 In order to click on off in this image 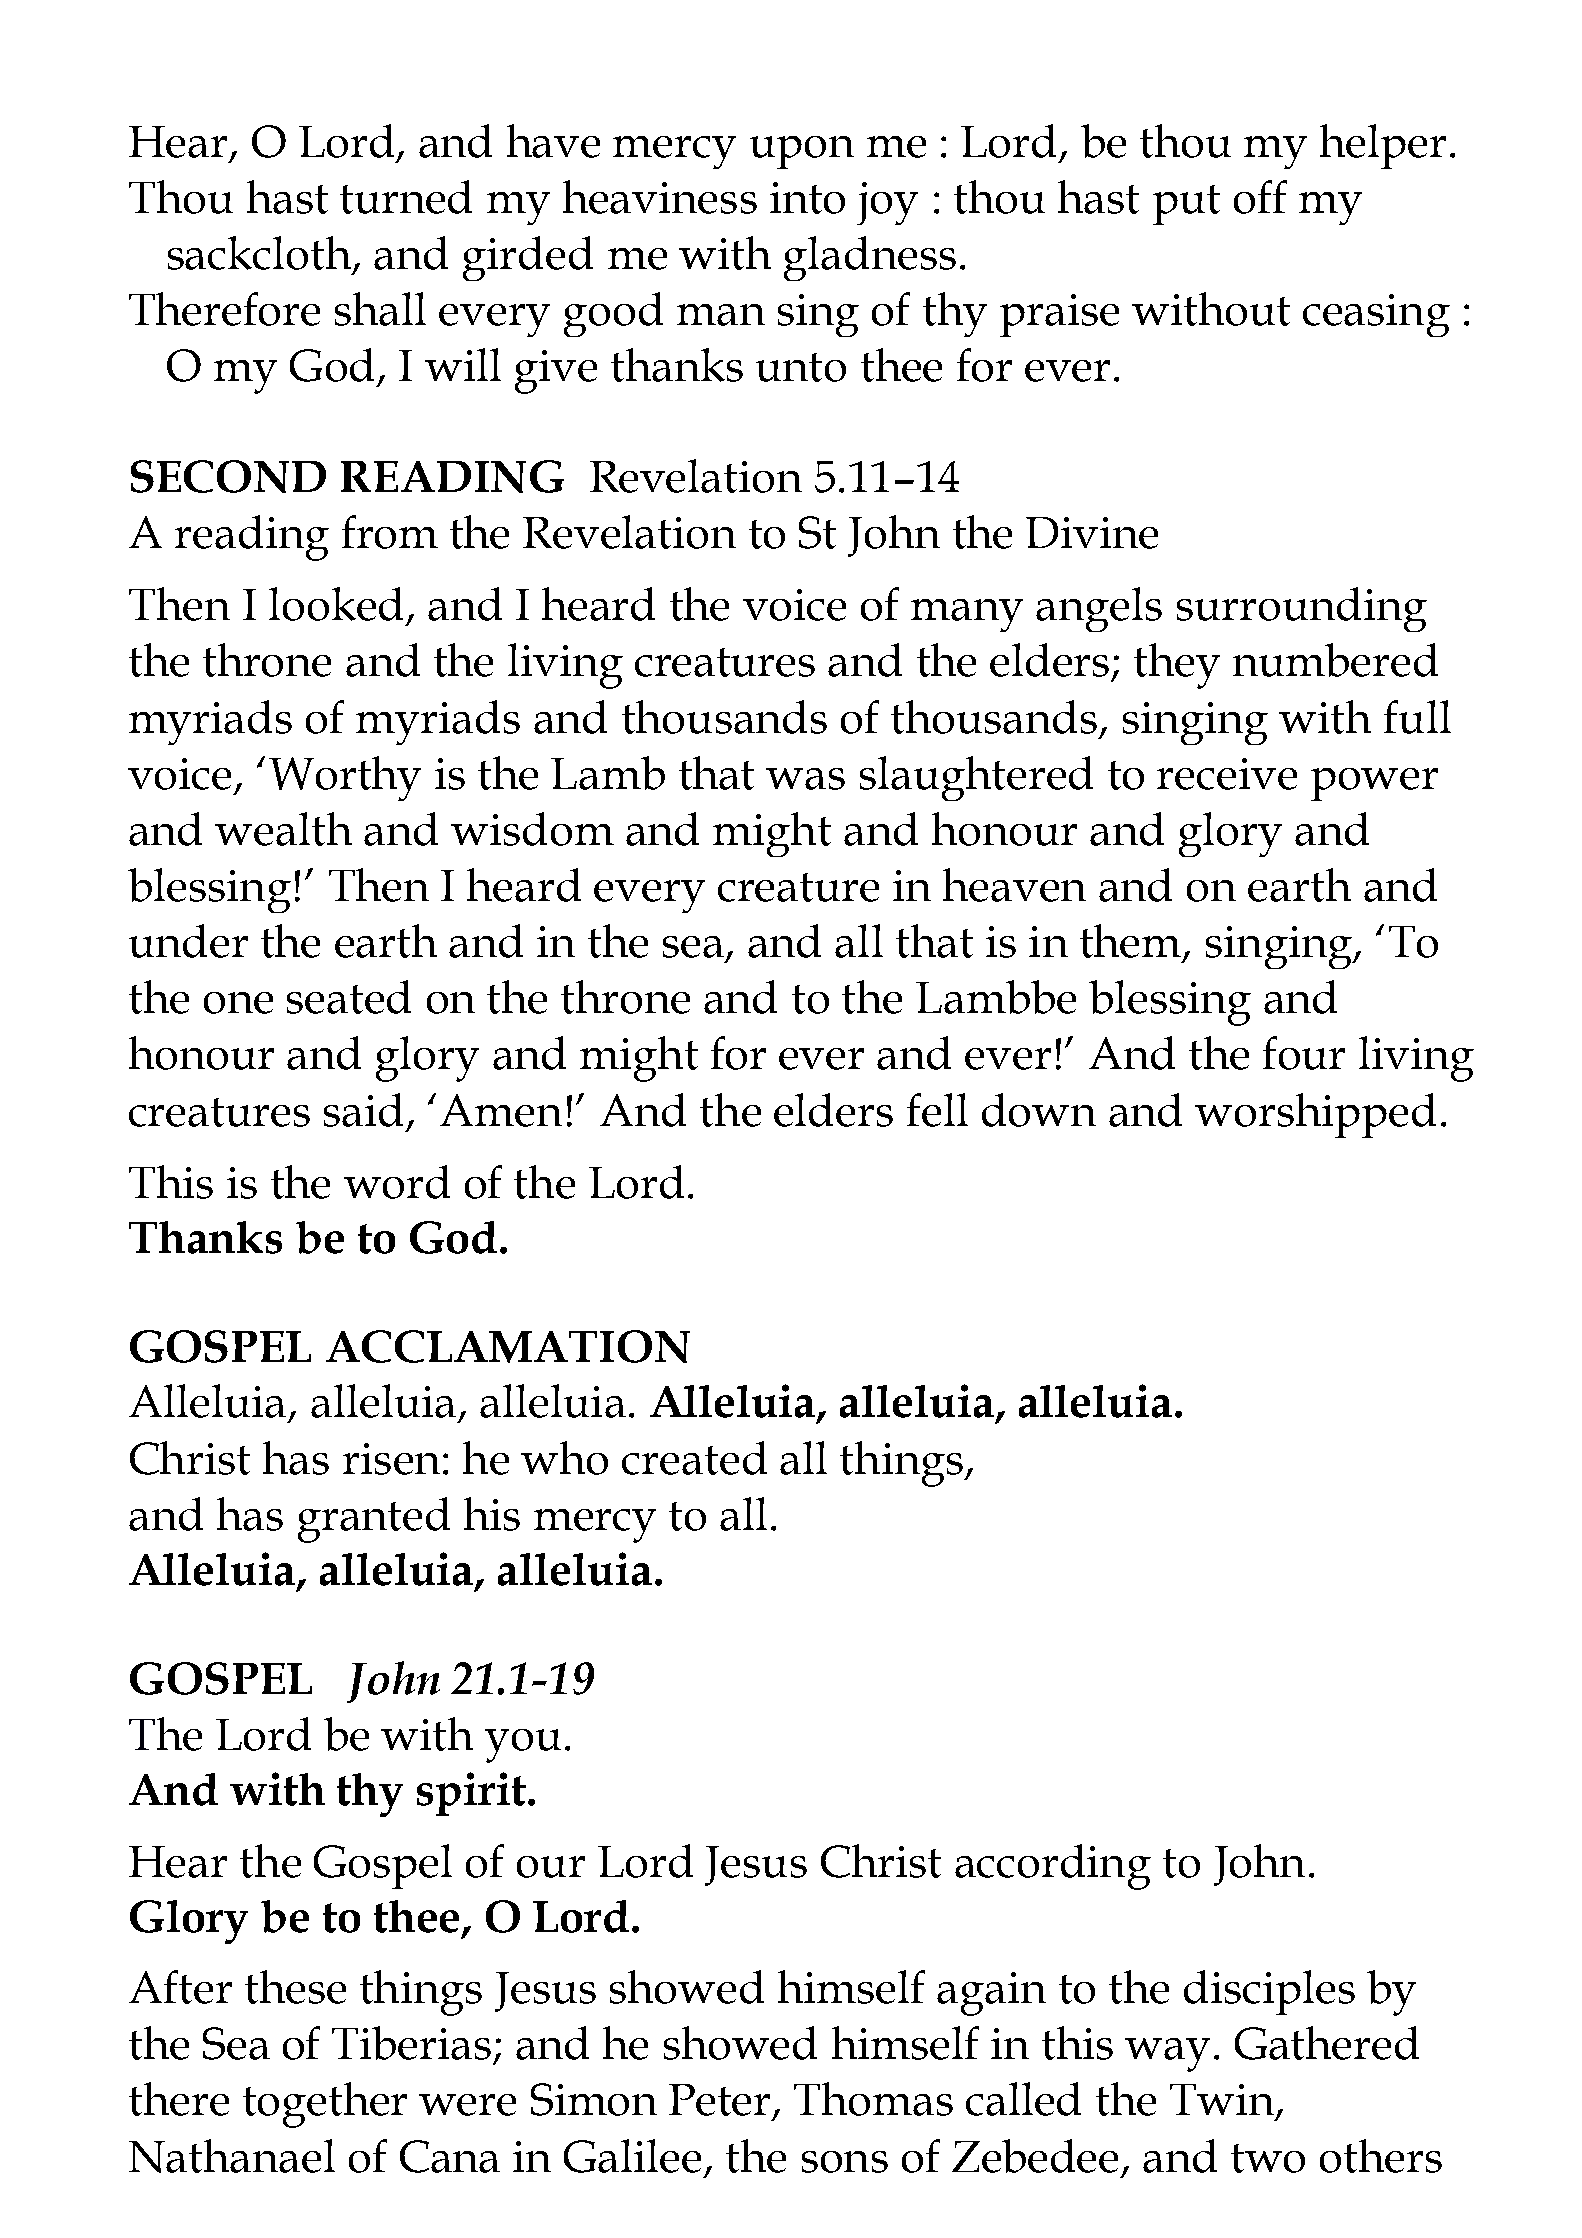, I will do `click(1260, 197)`.
